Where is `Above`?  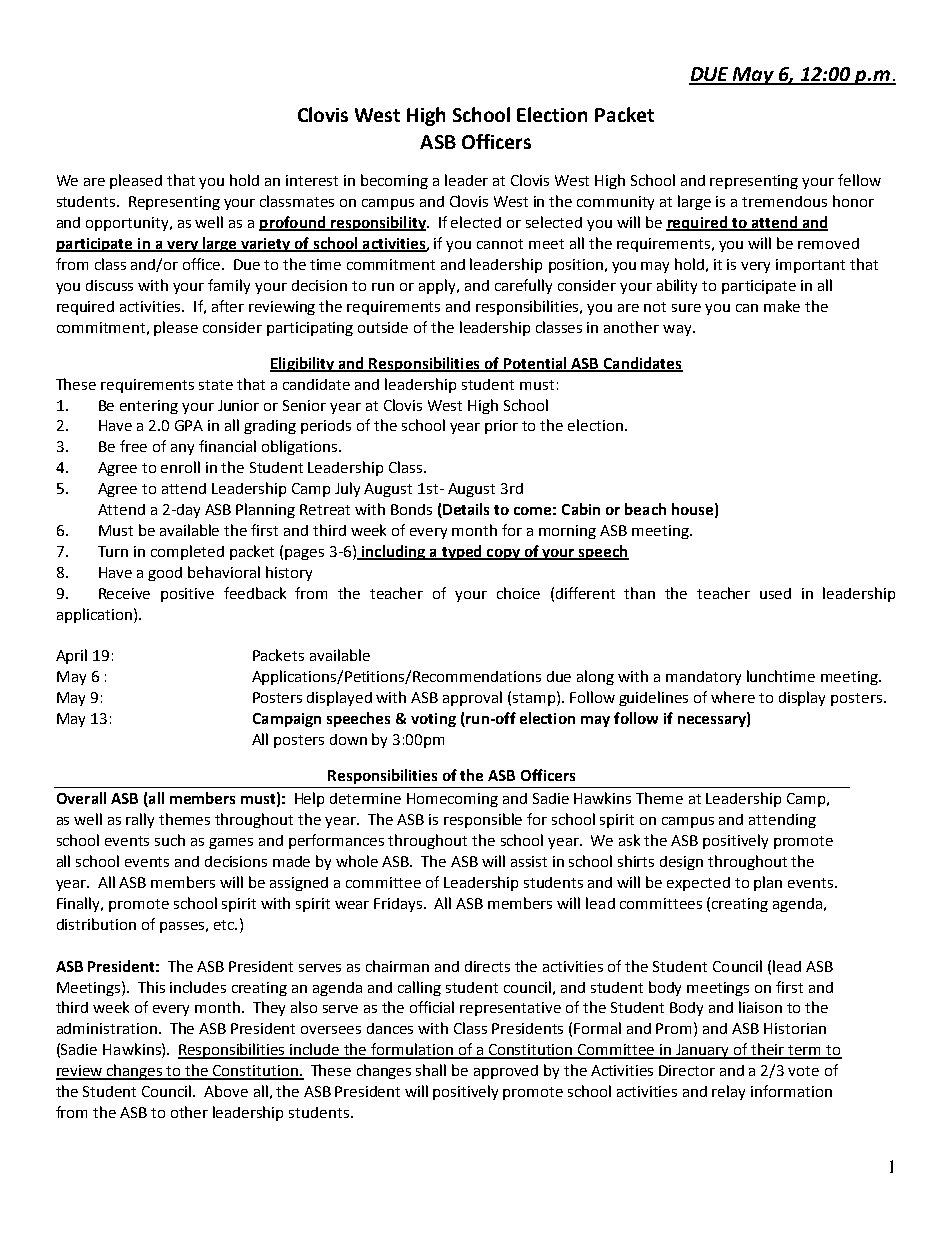 Above is located at coordinates (226, 1091).
